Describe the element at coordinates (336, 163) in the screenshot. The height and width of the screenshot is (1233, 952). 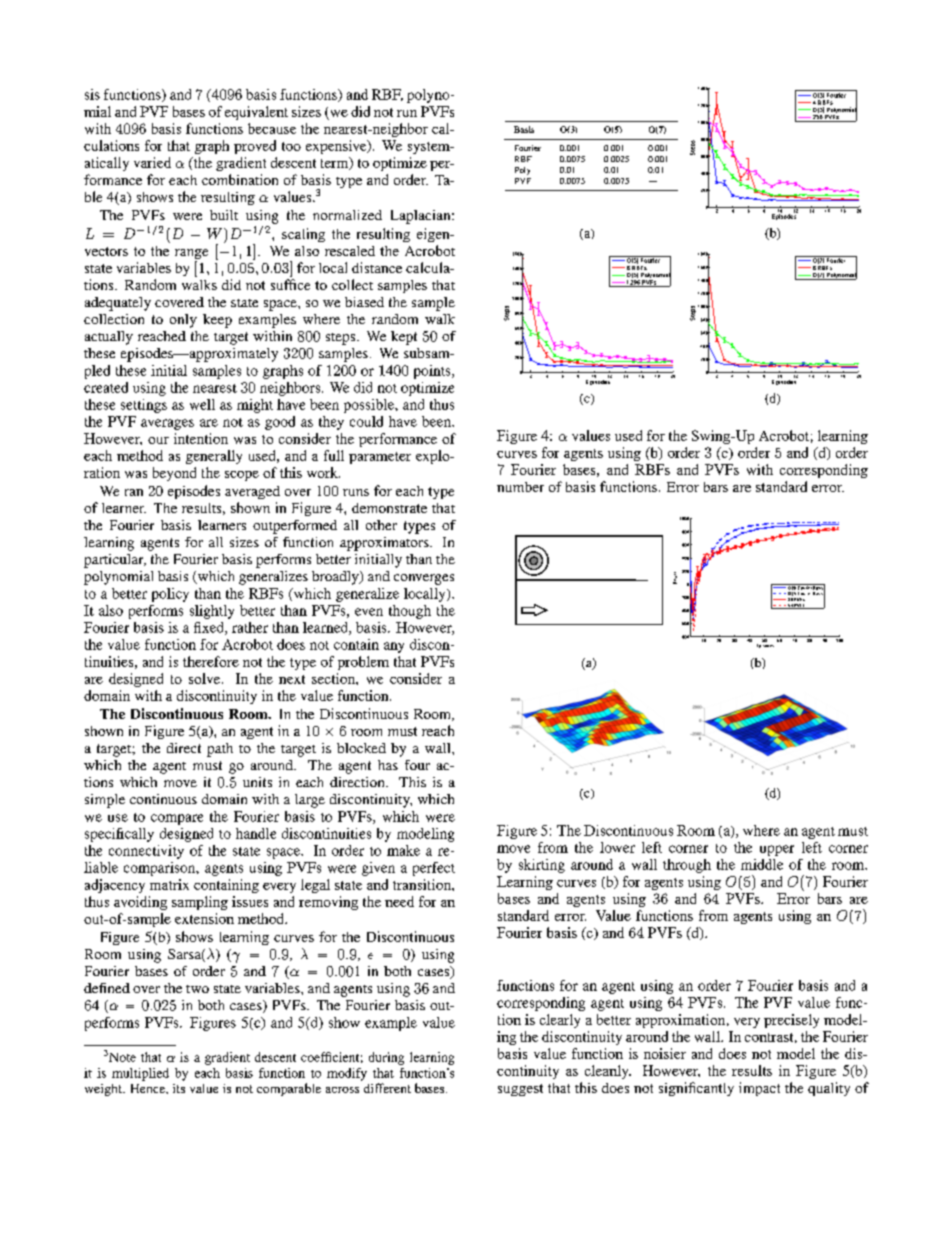
I see `term` at that location.
